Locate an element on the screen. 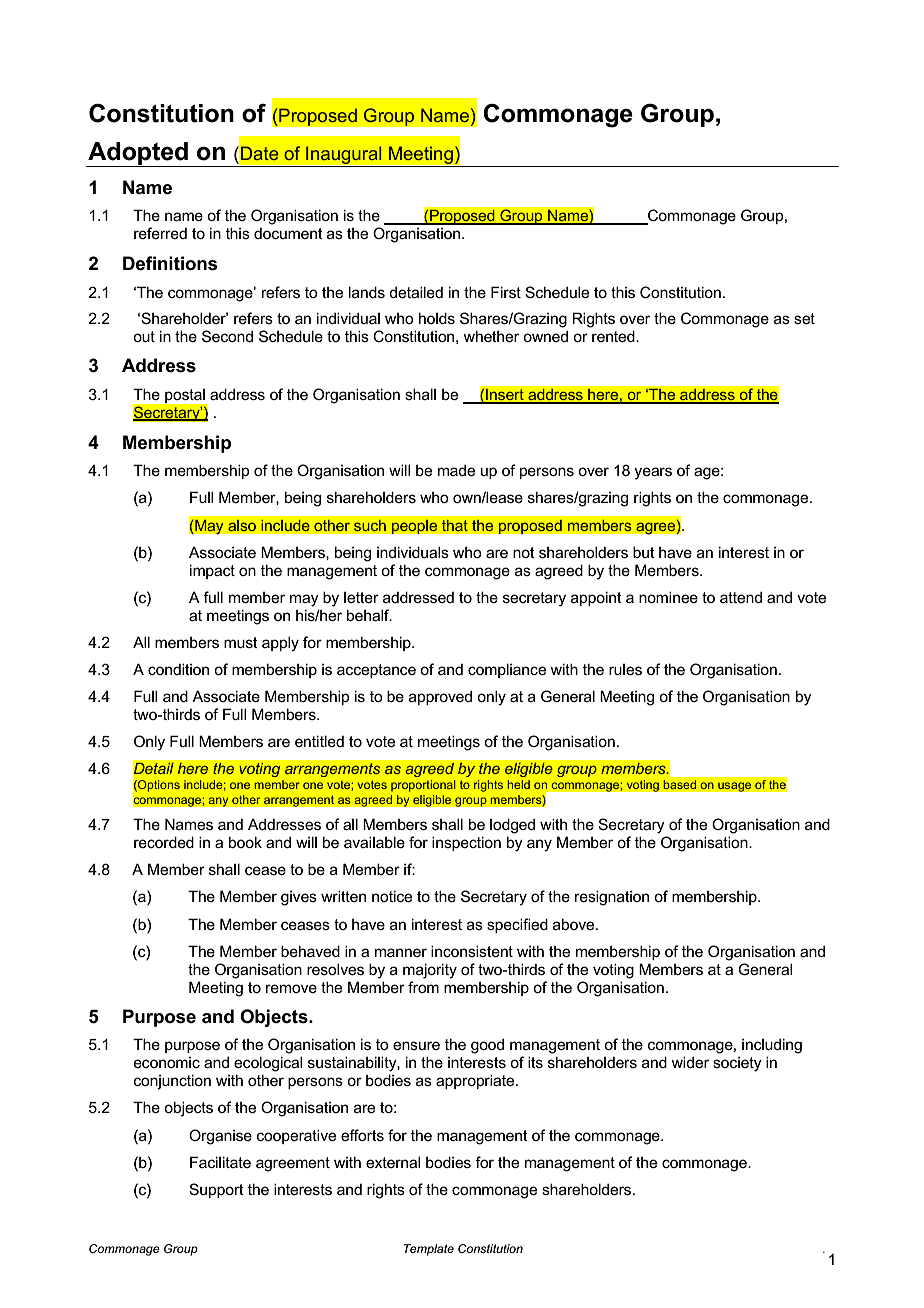 Image resolution: width=924 pixels, height=1308 pixels. usage is located at coordinates (734, 787).
